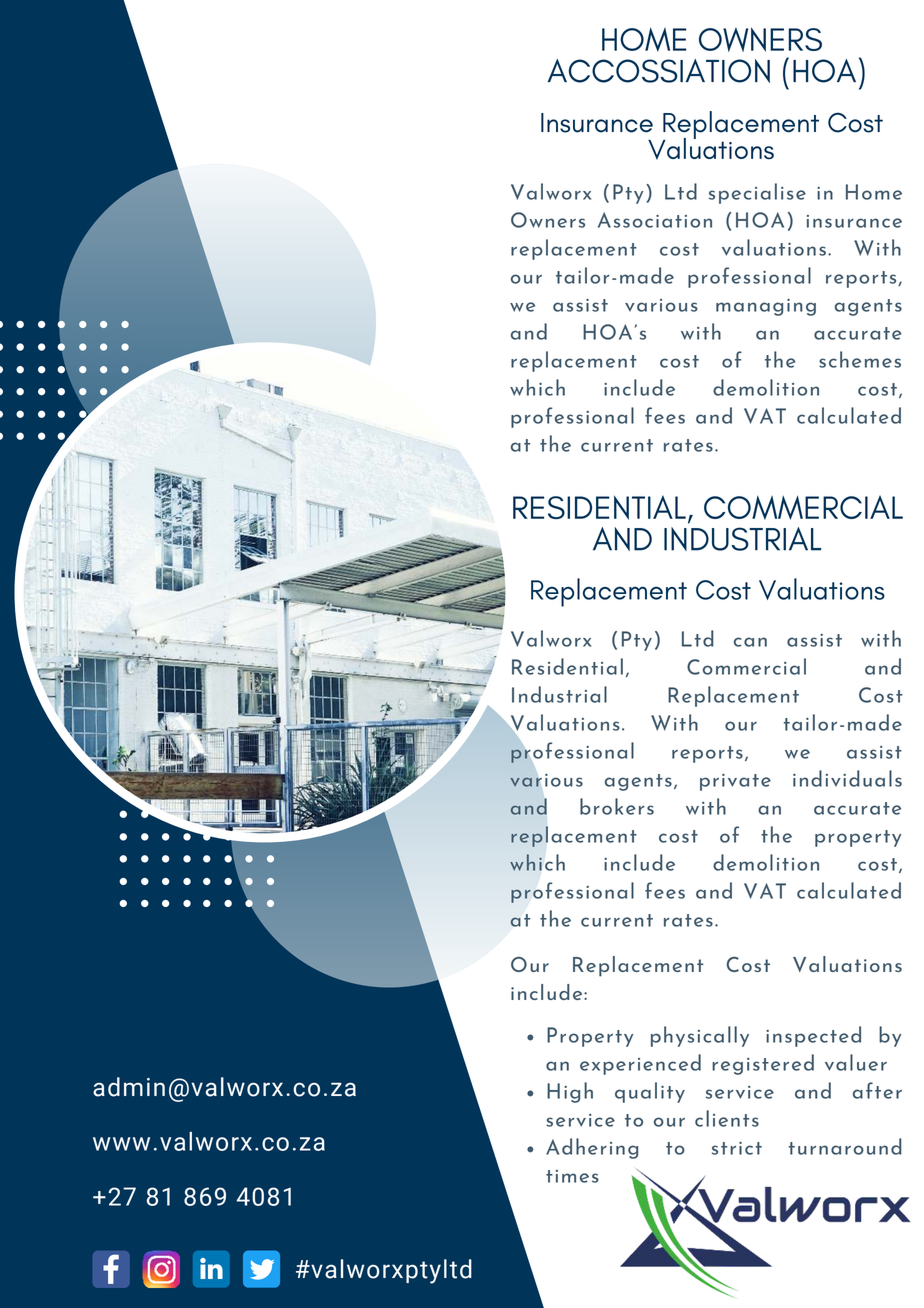 The height and width of the image is (1308, 924). I want to click on valuer, so click(856, 1062).
